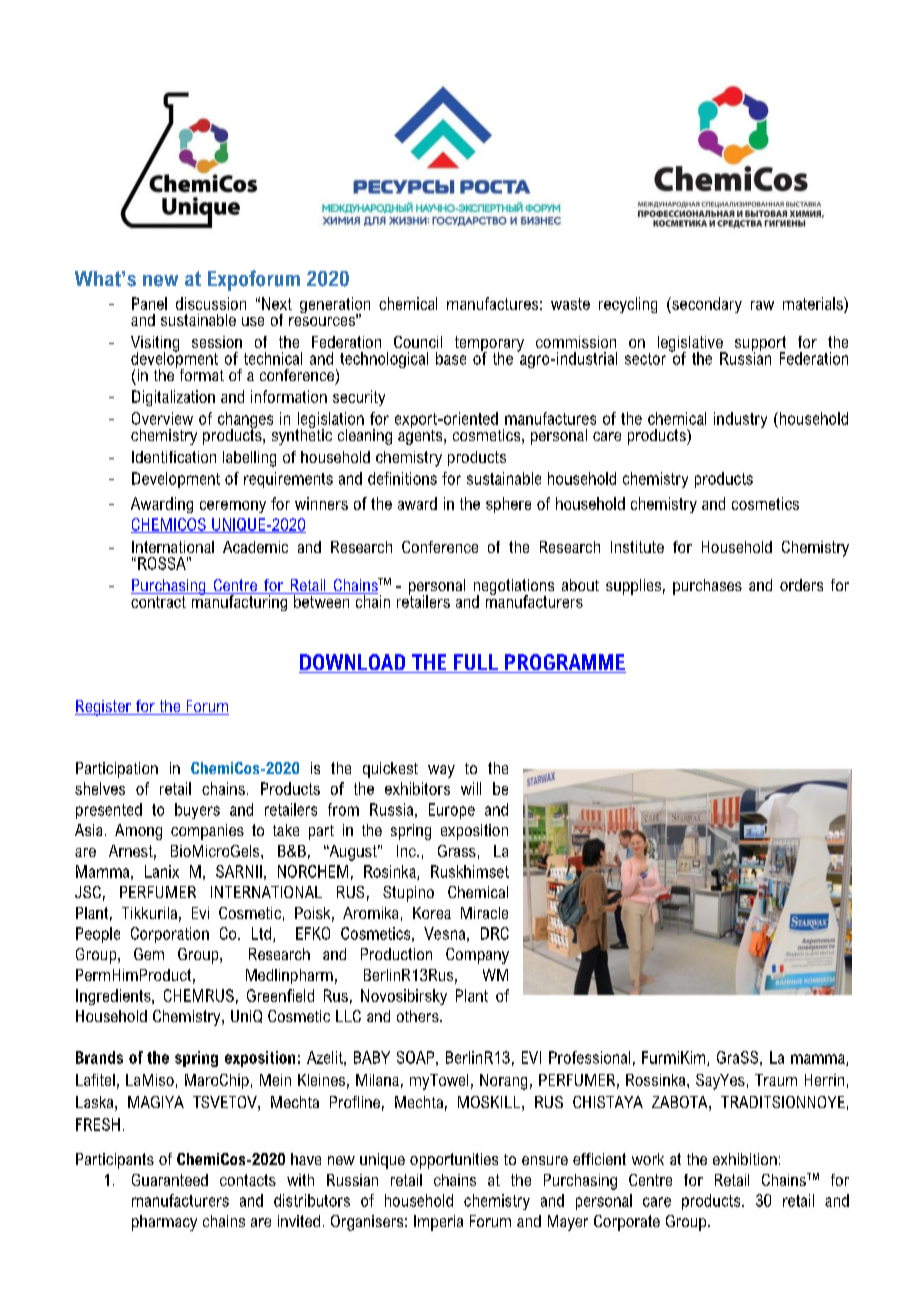 The image size is (924, 1308). Describe the element at coordinates (441, 771) in the document. I see `way` at that location.
